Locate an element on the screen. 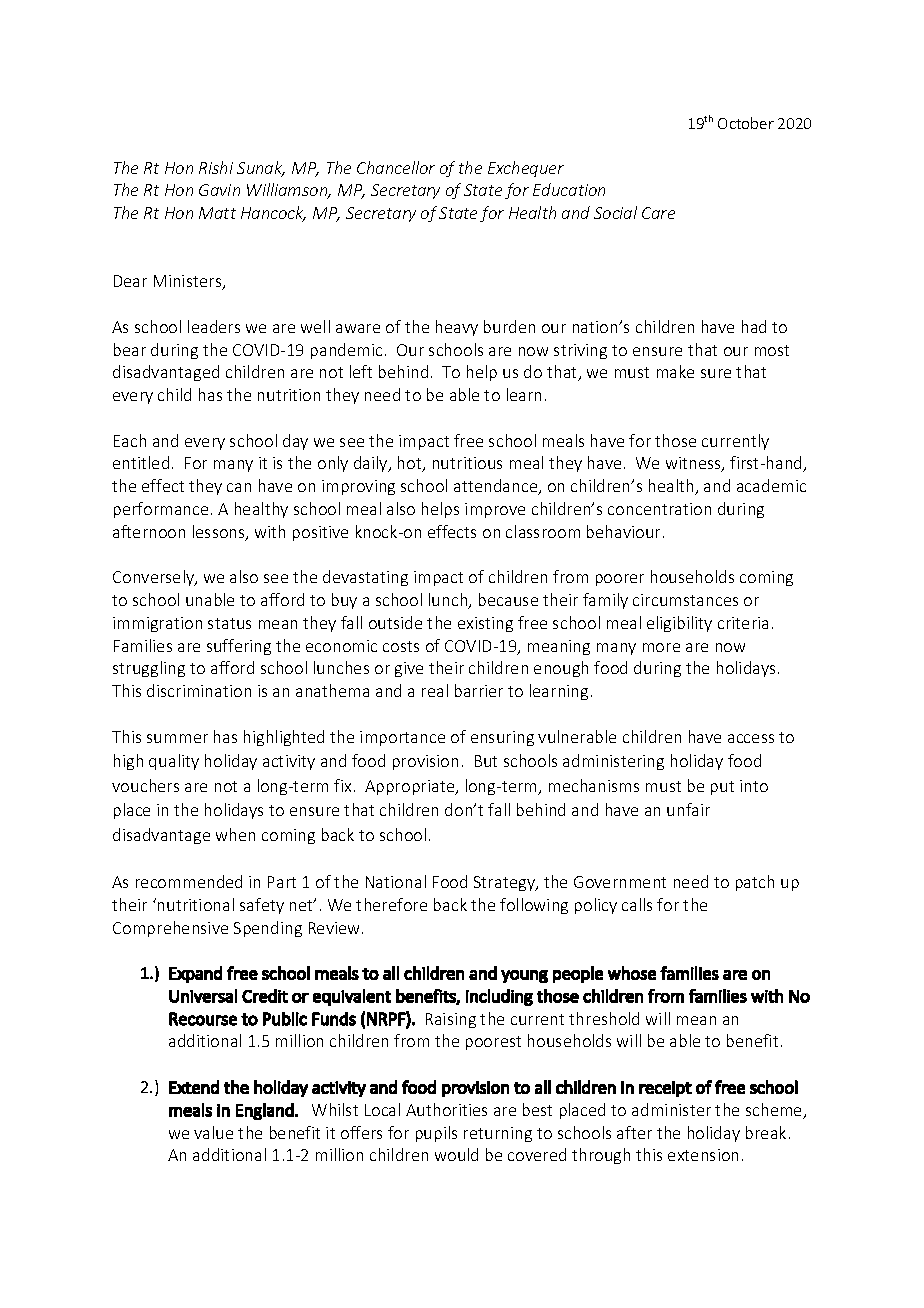  Chancellor is located at coordinates (396, 167).
